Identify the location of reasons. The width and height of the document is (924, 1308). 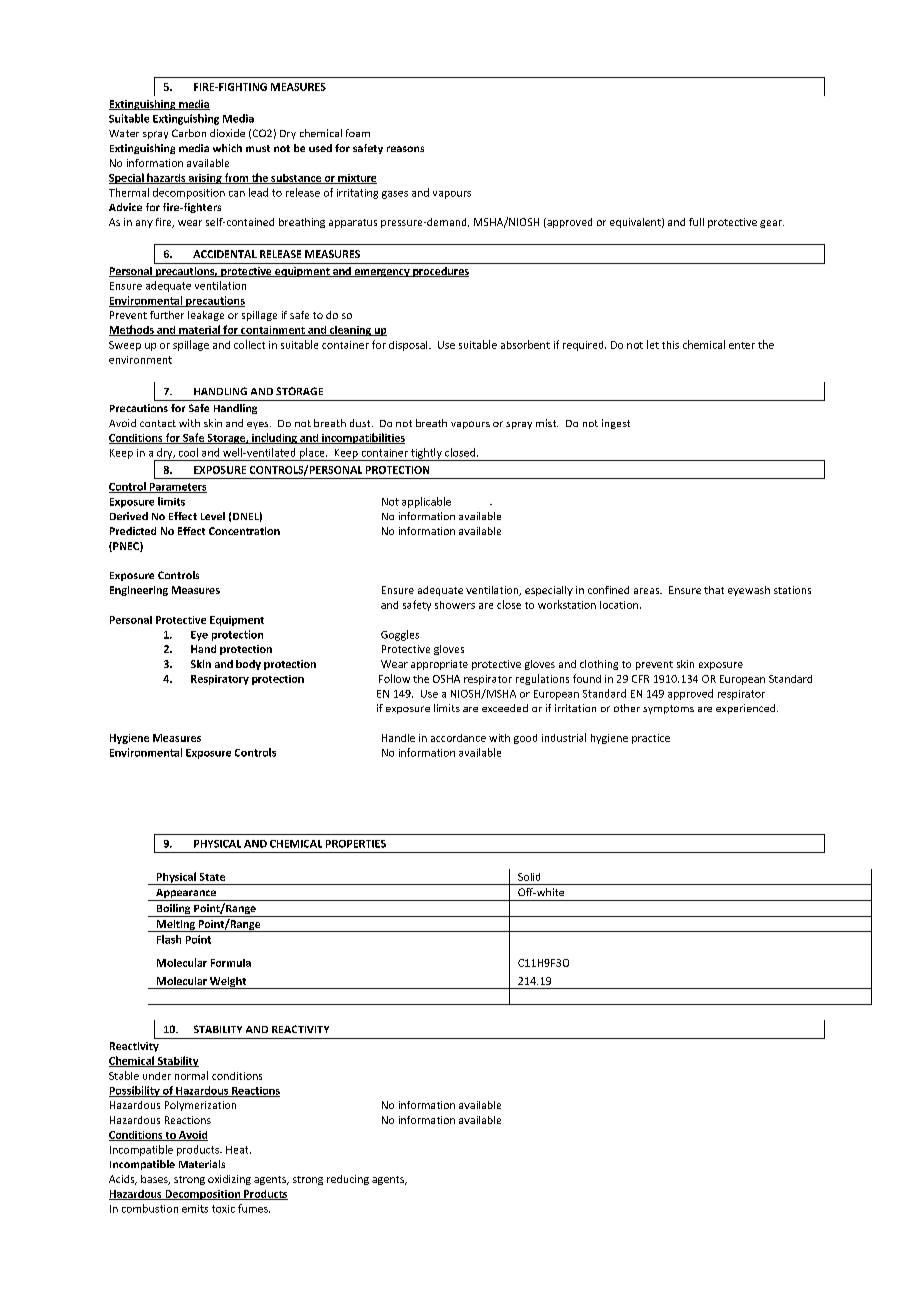
(405, 149).
